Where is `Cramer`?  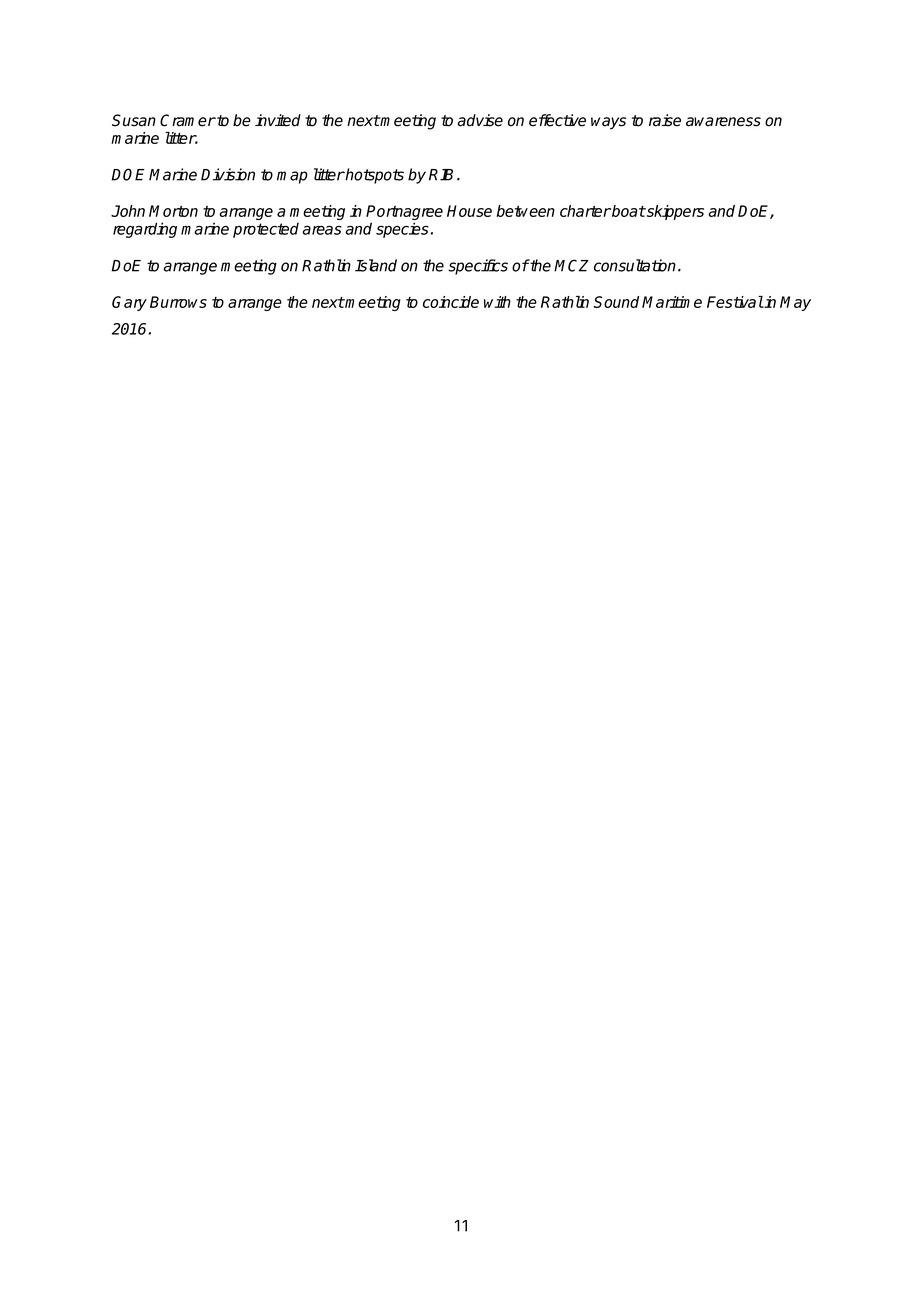 Cramer is located at coordinates (188, 120).
